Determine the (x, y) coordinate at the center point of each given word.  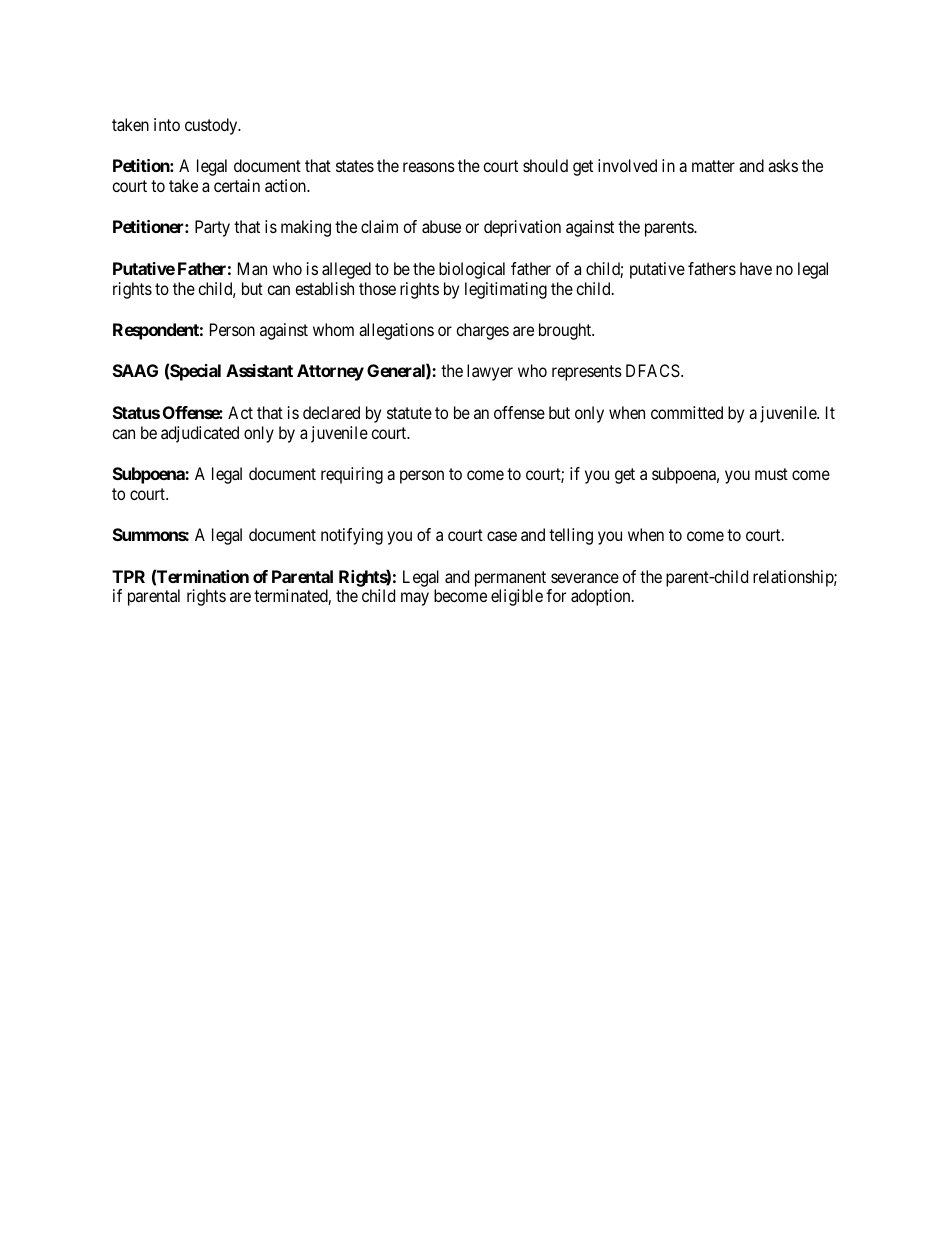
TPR (128, 576)
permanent (510, 580)
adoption (602, 597)
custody (212, 126)
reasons (429, 167)
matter (713, 166)
